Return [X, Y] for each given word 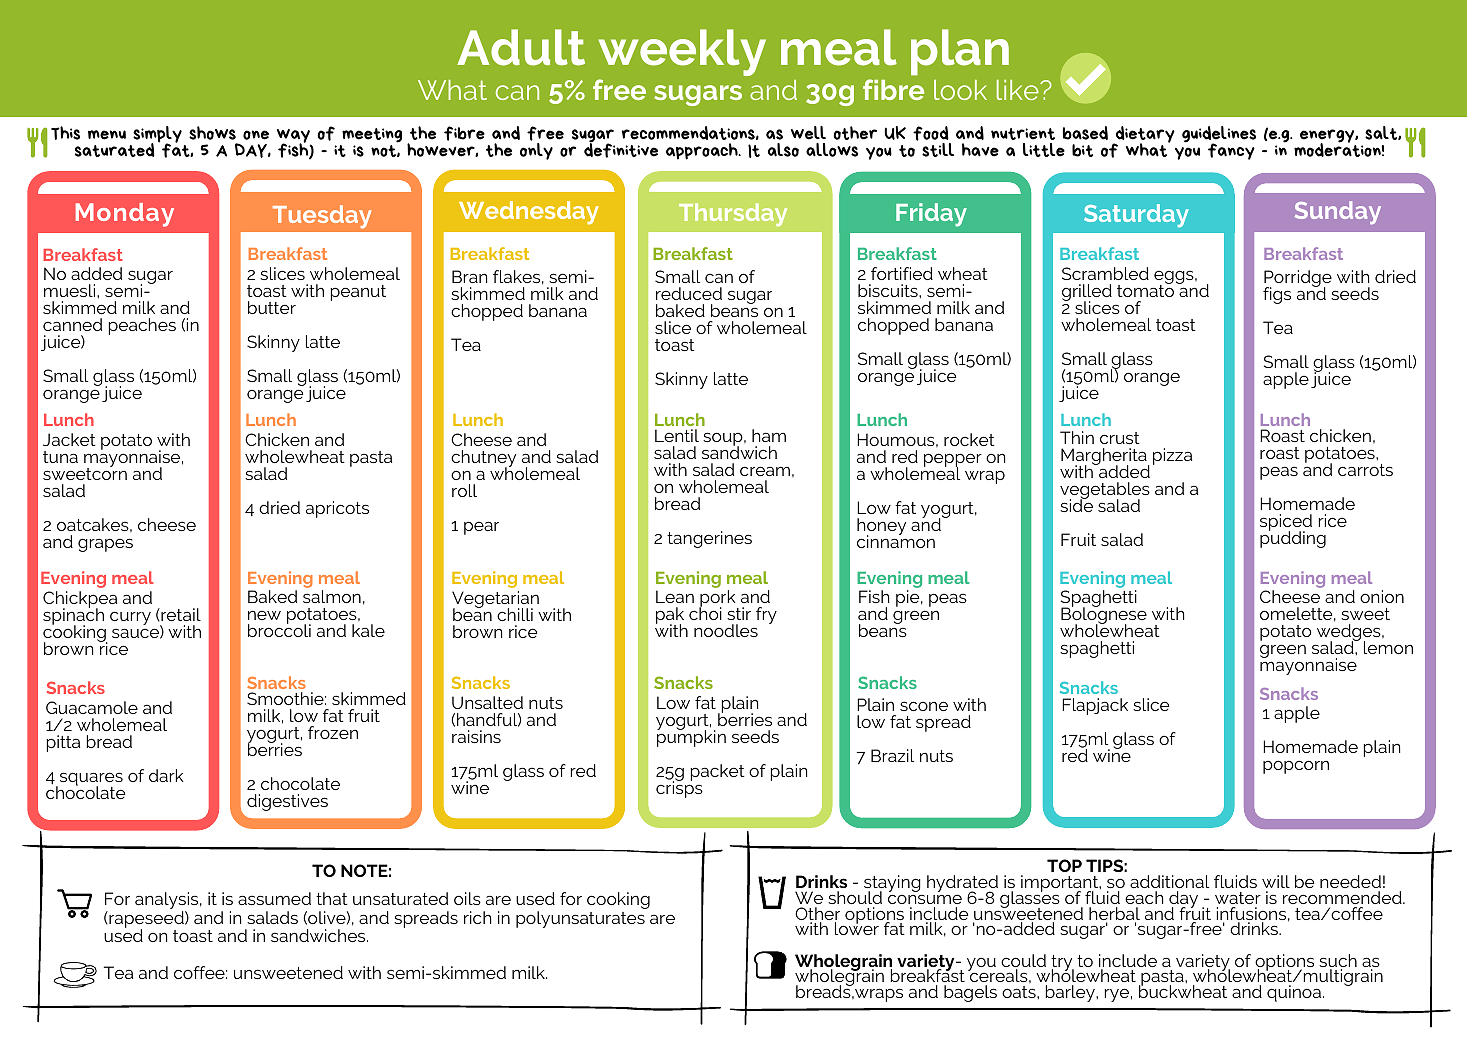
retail [180, 614]
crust [1120, 438]
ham [769, 435]
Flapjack [1095, 706]
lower [857, 928]
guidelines [1219, 135]
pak [670, 617]
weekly [682, 52]
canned [72, 324]
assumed [274, 898]
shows [212, 133]
